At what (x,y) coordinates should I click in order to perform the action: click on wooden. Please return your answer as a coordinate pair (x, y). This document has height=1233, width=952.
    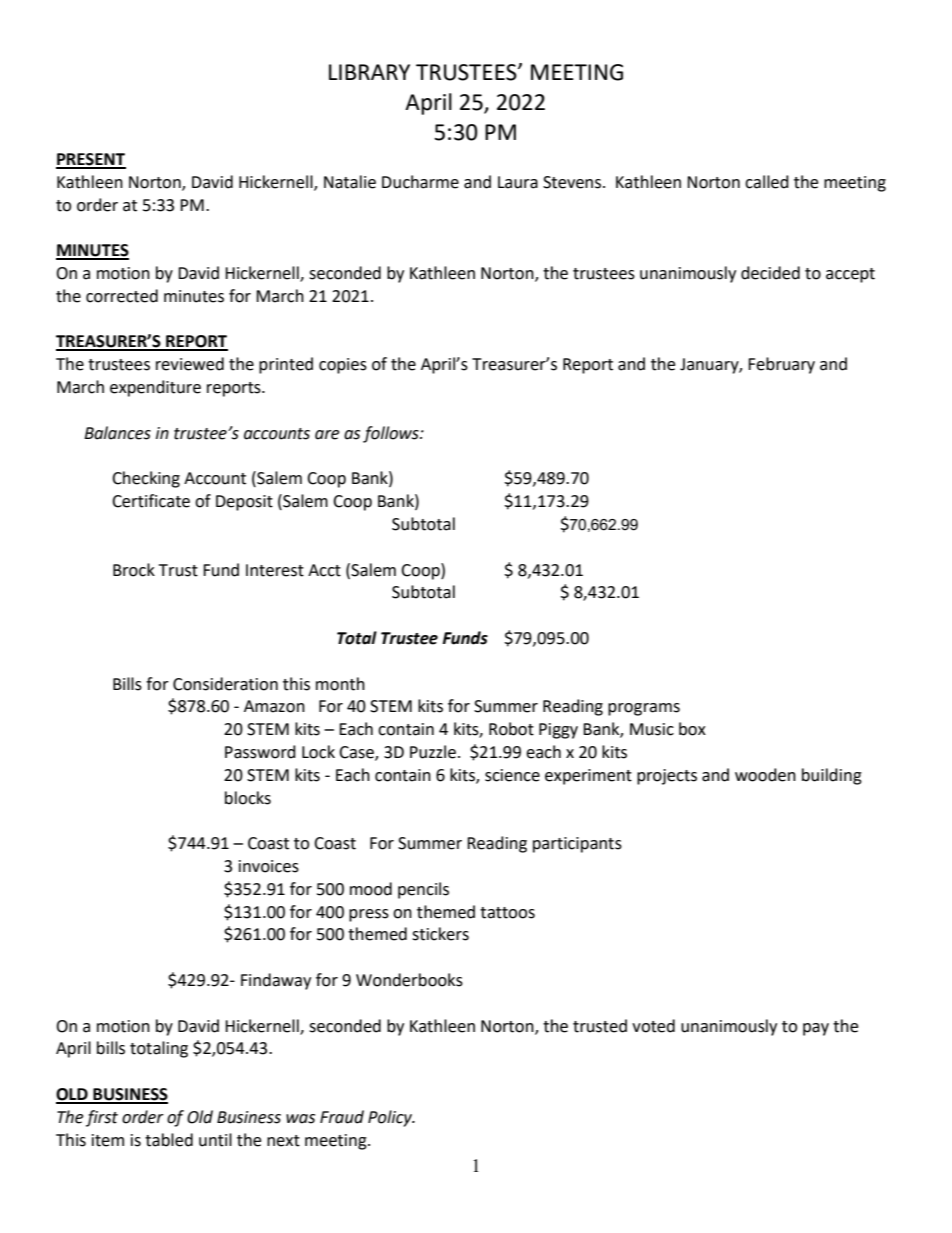
    Looking at the image, I should click on (765, 775).
